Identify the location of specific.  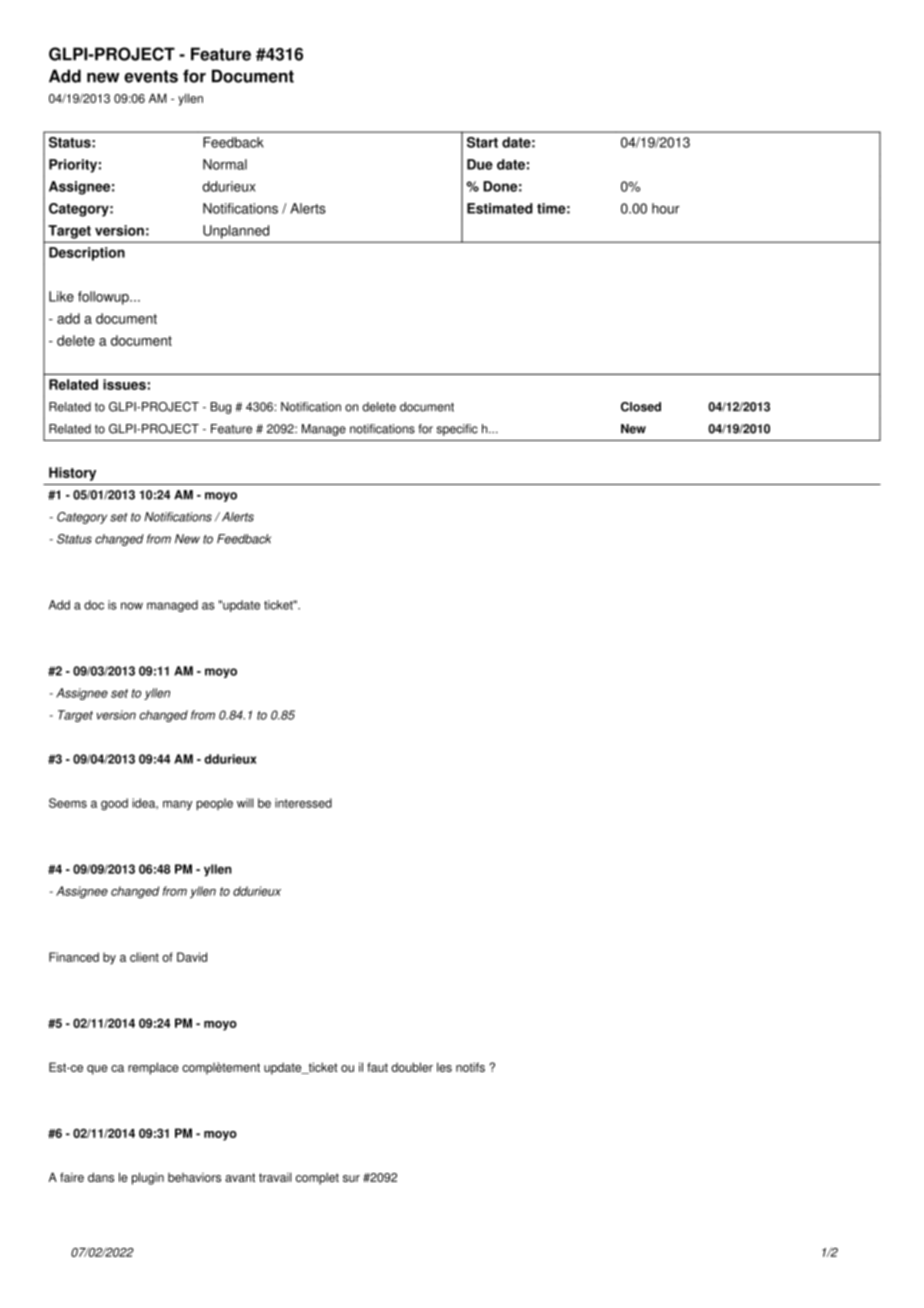
(457, 430).
